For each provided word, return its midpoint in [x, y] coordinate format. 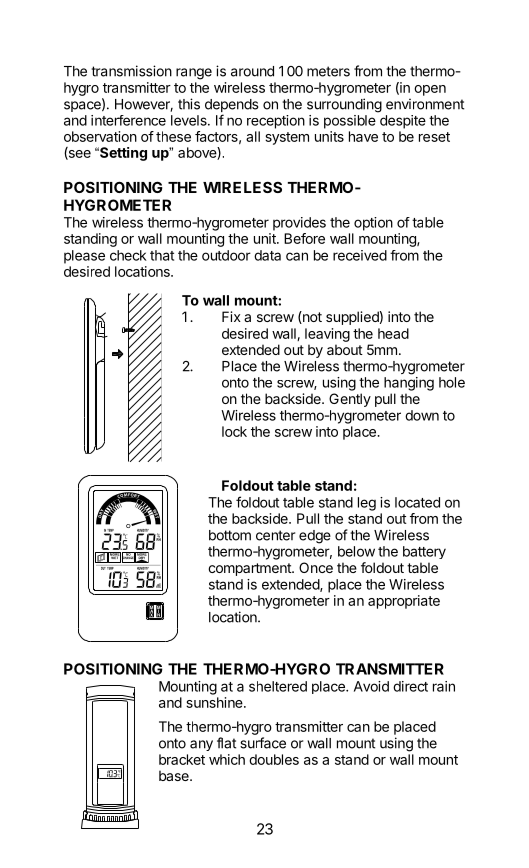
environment [425, 104]
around [252, 71]
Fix [231, 316]
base [175, 775]
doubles [274, 759]
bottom [230, 535]
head [393, 333]
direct [410, 686]
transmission [131, 71]
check [128, 255]
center [275, 535]
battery [424, 552]
